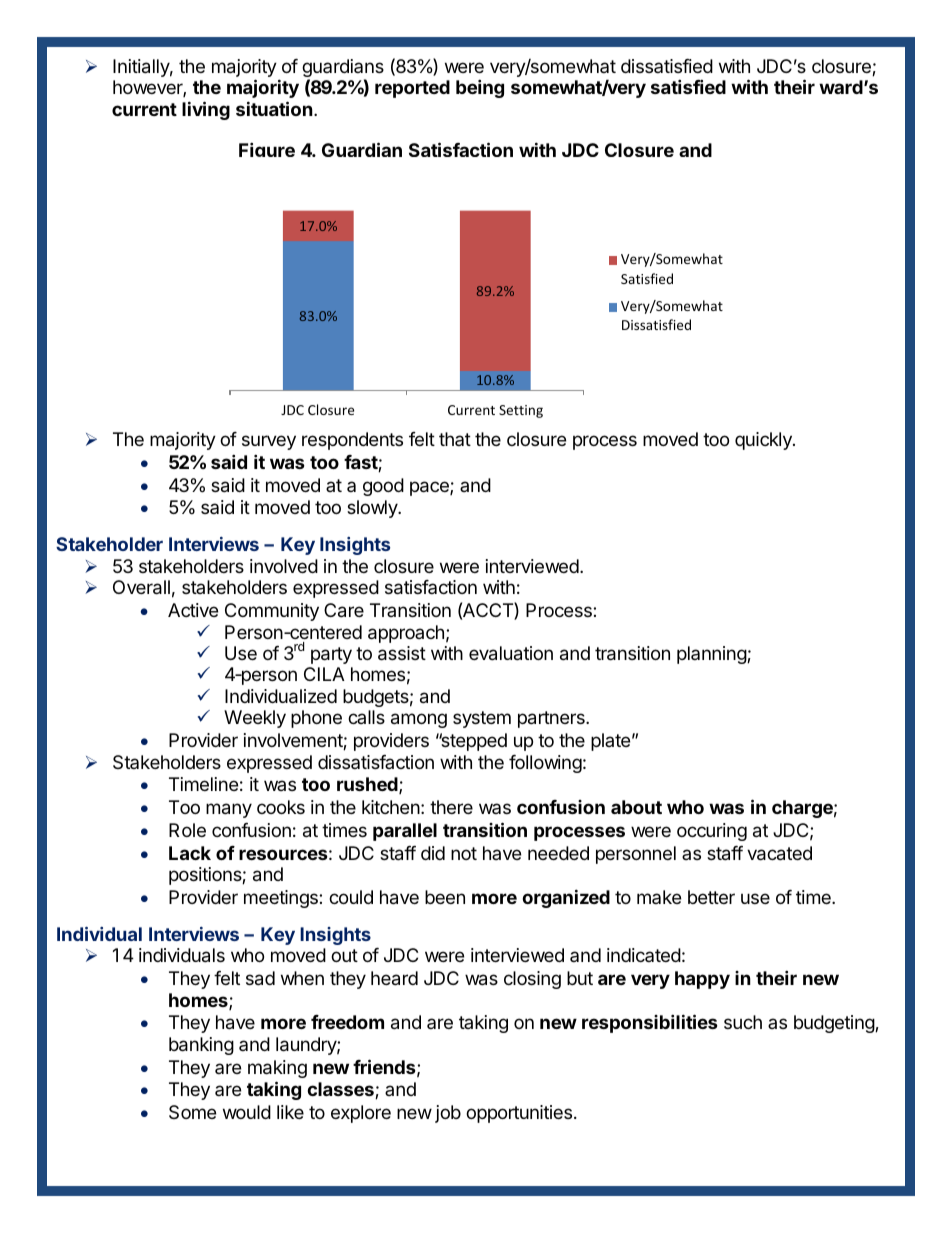  I want to click on Active, so click(193, 610).
